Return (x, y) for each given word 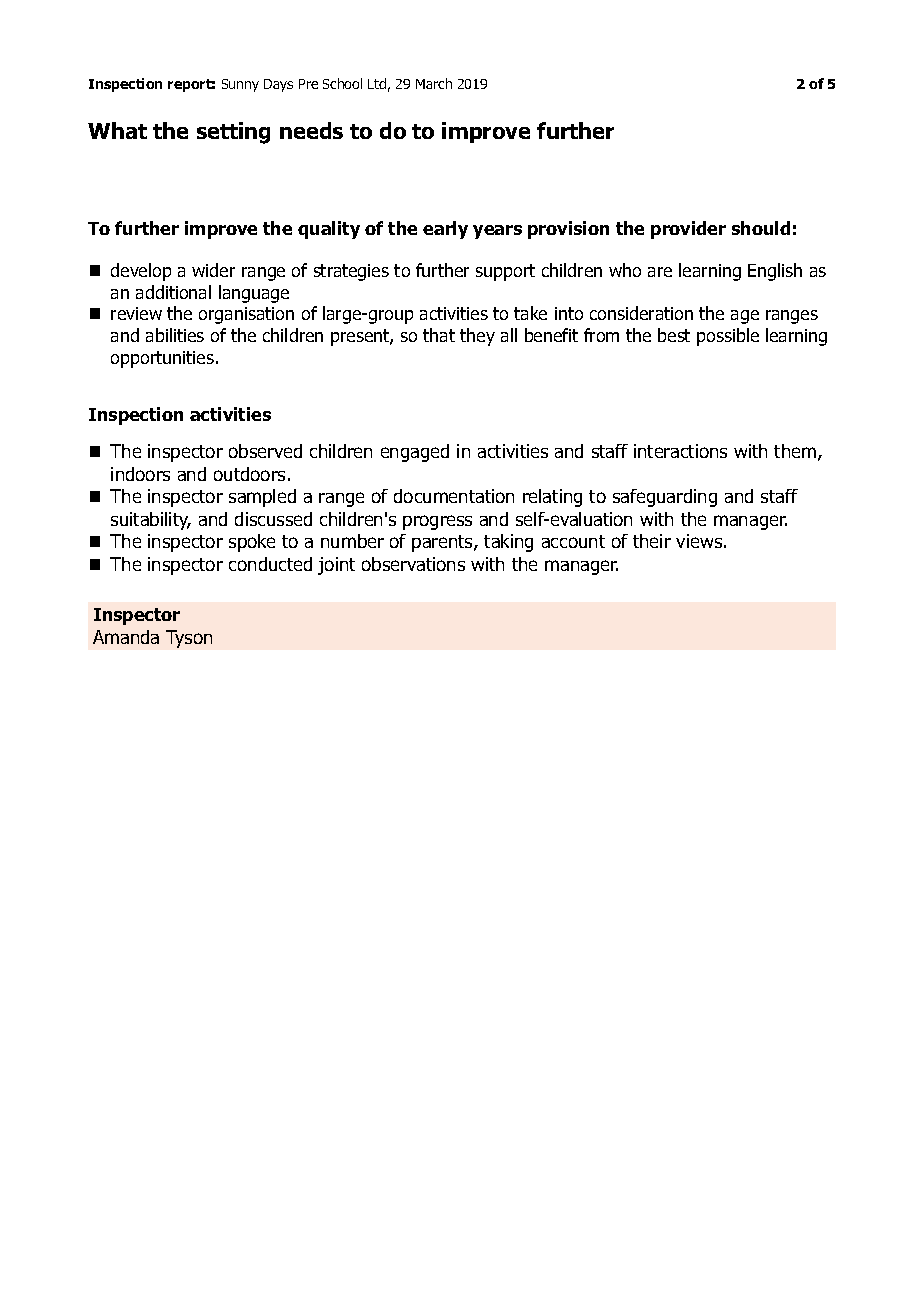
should (761, 228)
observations (413, 564)
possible (728, 337)
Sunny (240, 85)
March (434, 83)
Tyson (189, 639)
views (699, 541)
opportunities (162, 359)
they (477, 337)
